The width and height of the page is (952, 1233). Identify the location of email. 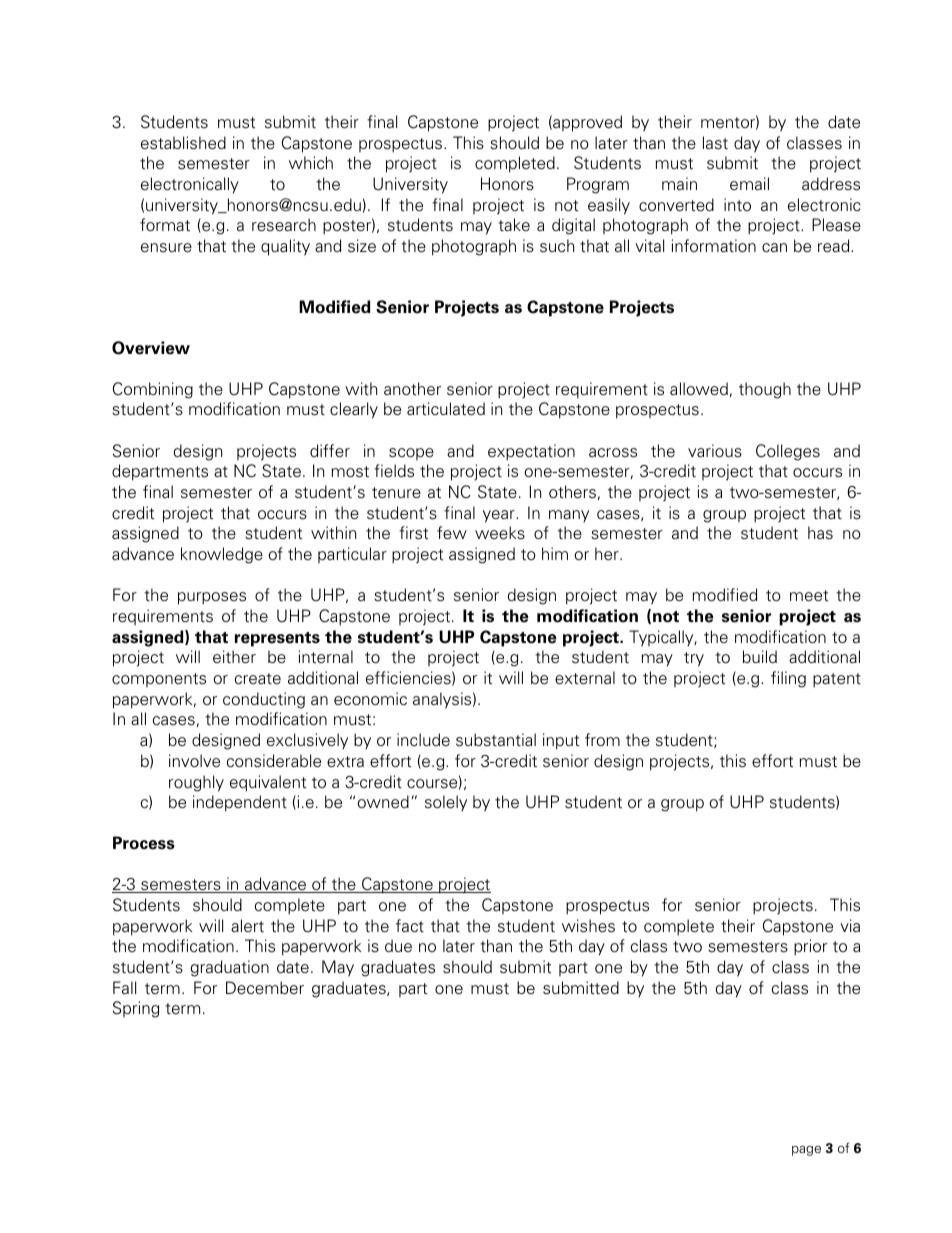
(749, 184).
